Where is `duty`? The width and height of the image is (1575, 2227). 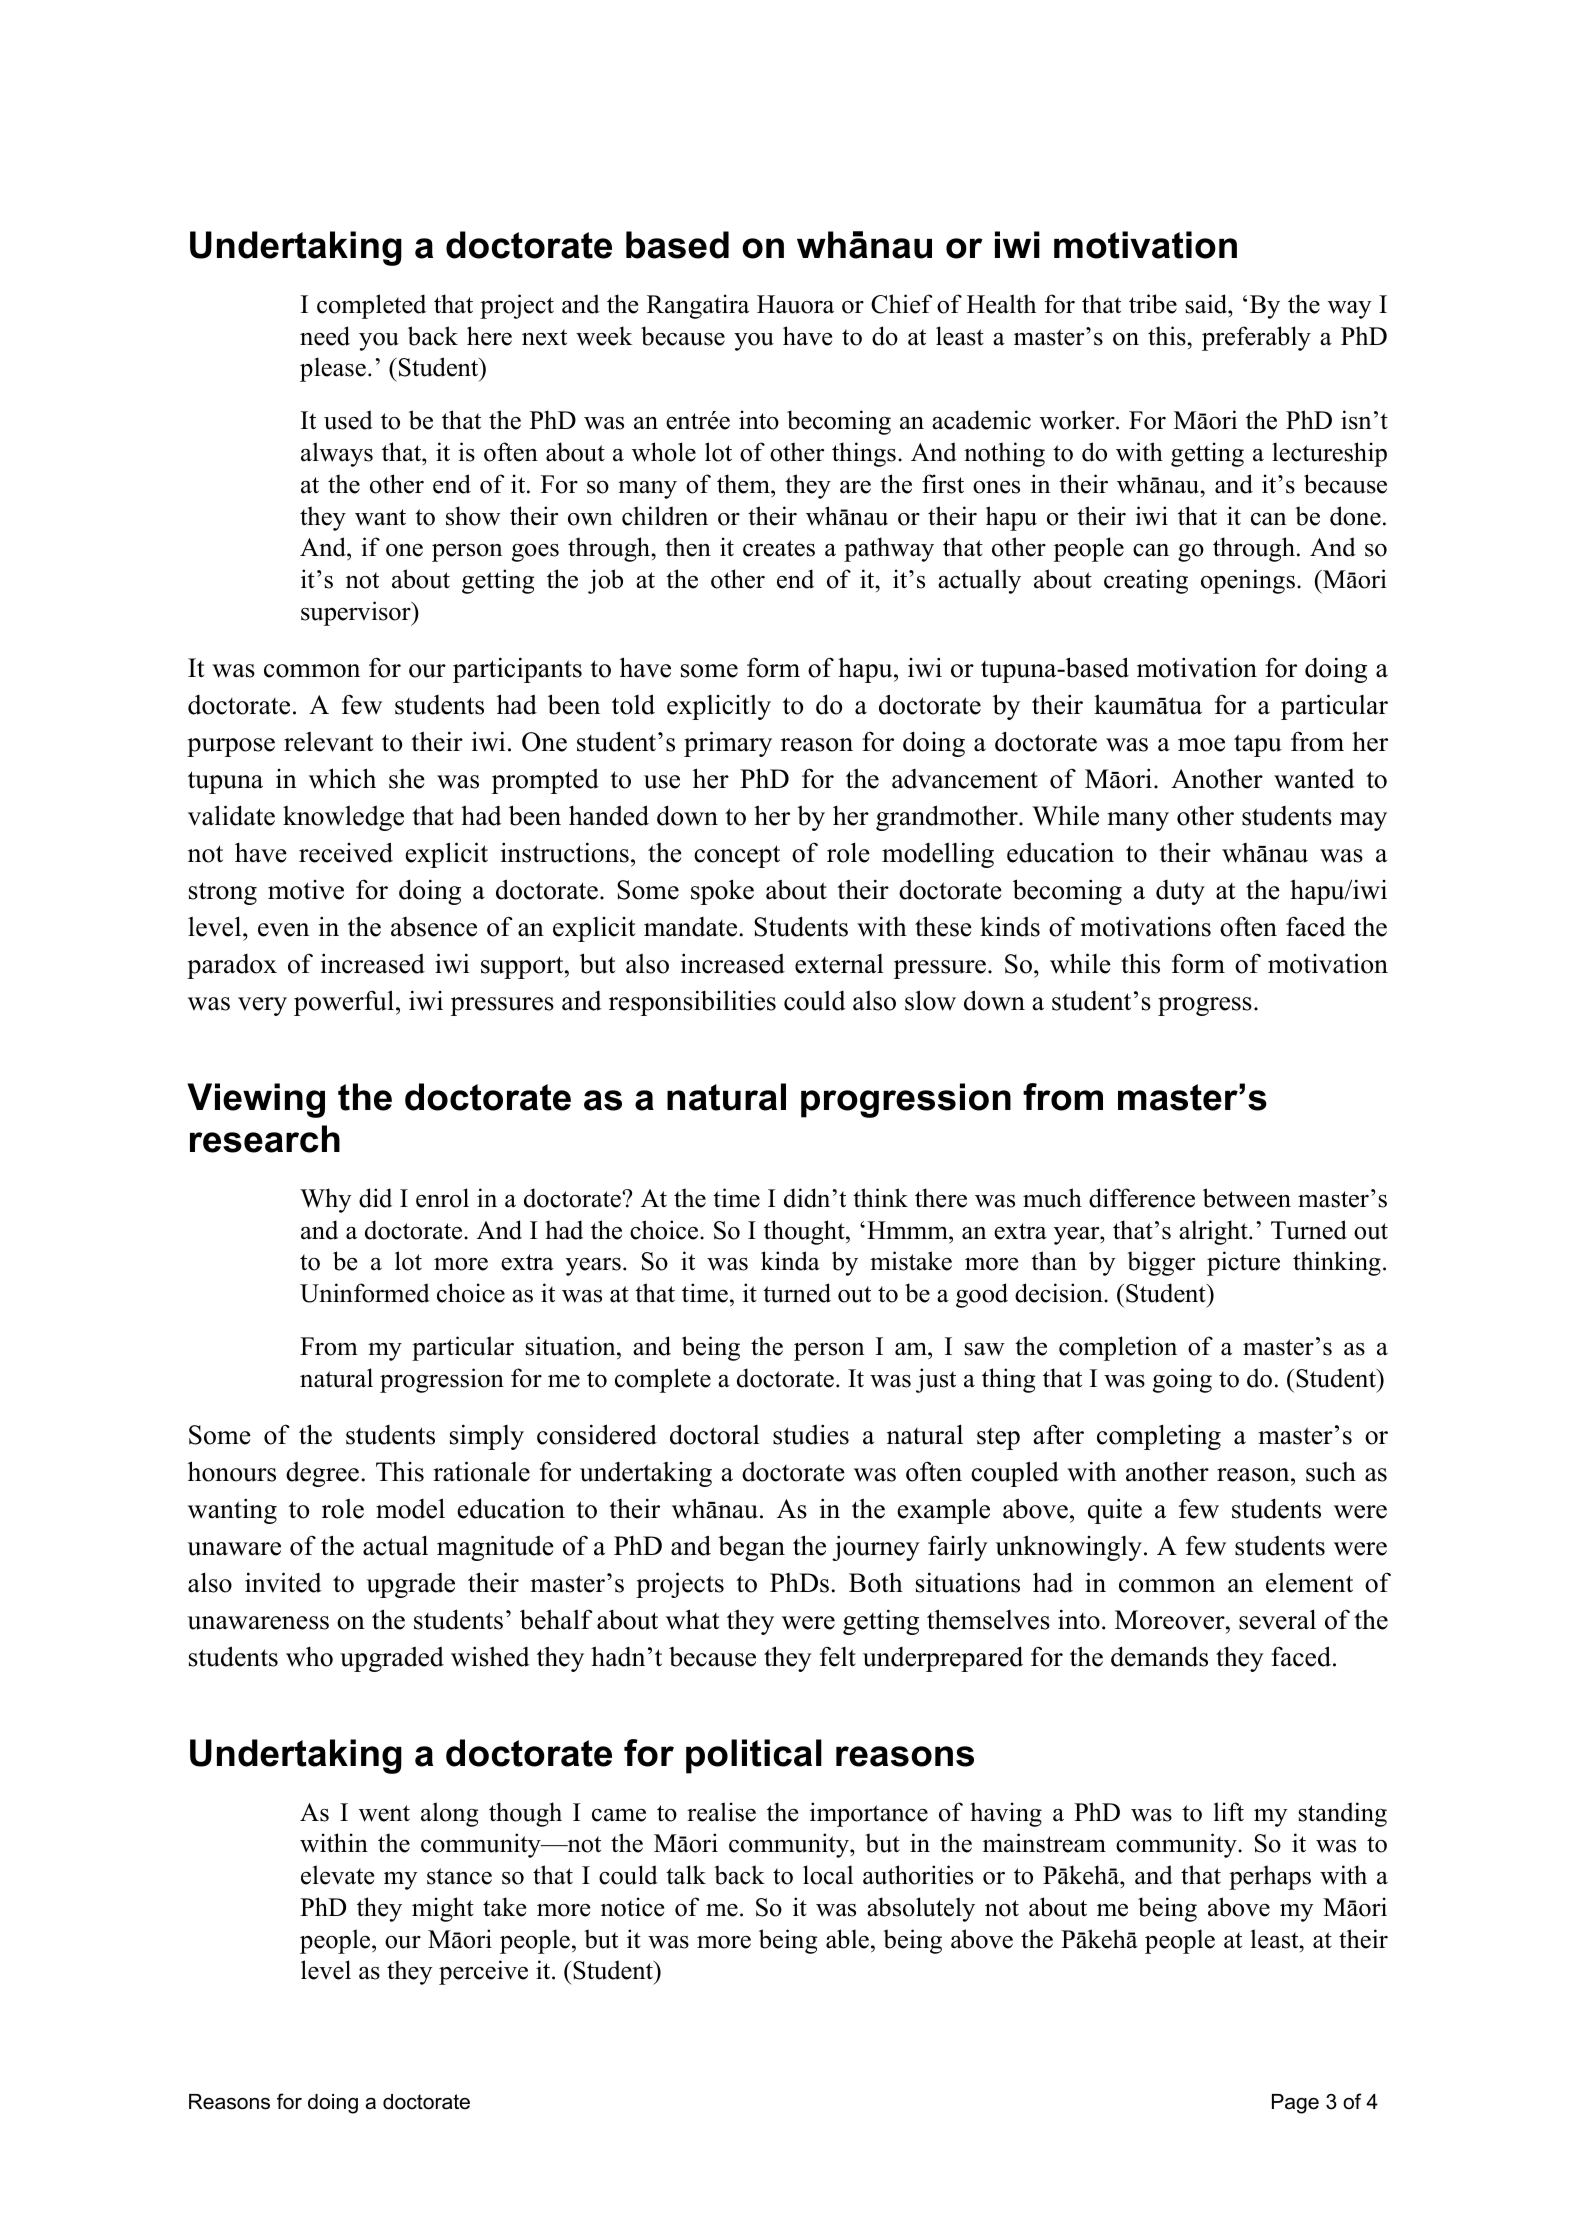 duty is located at coordinates (1180, 892).
